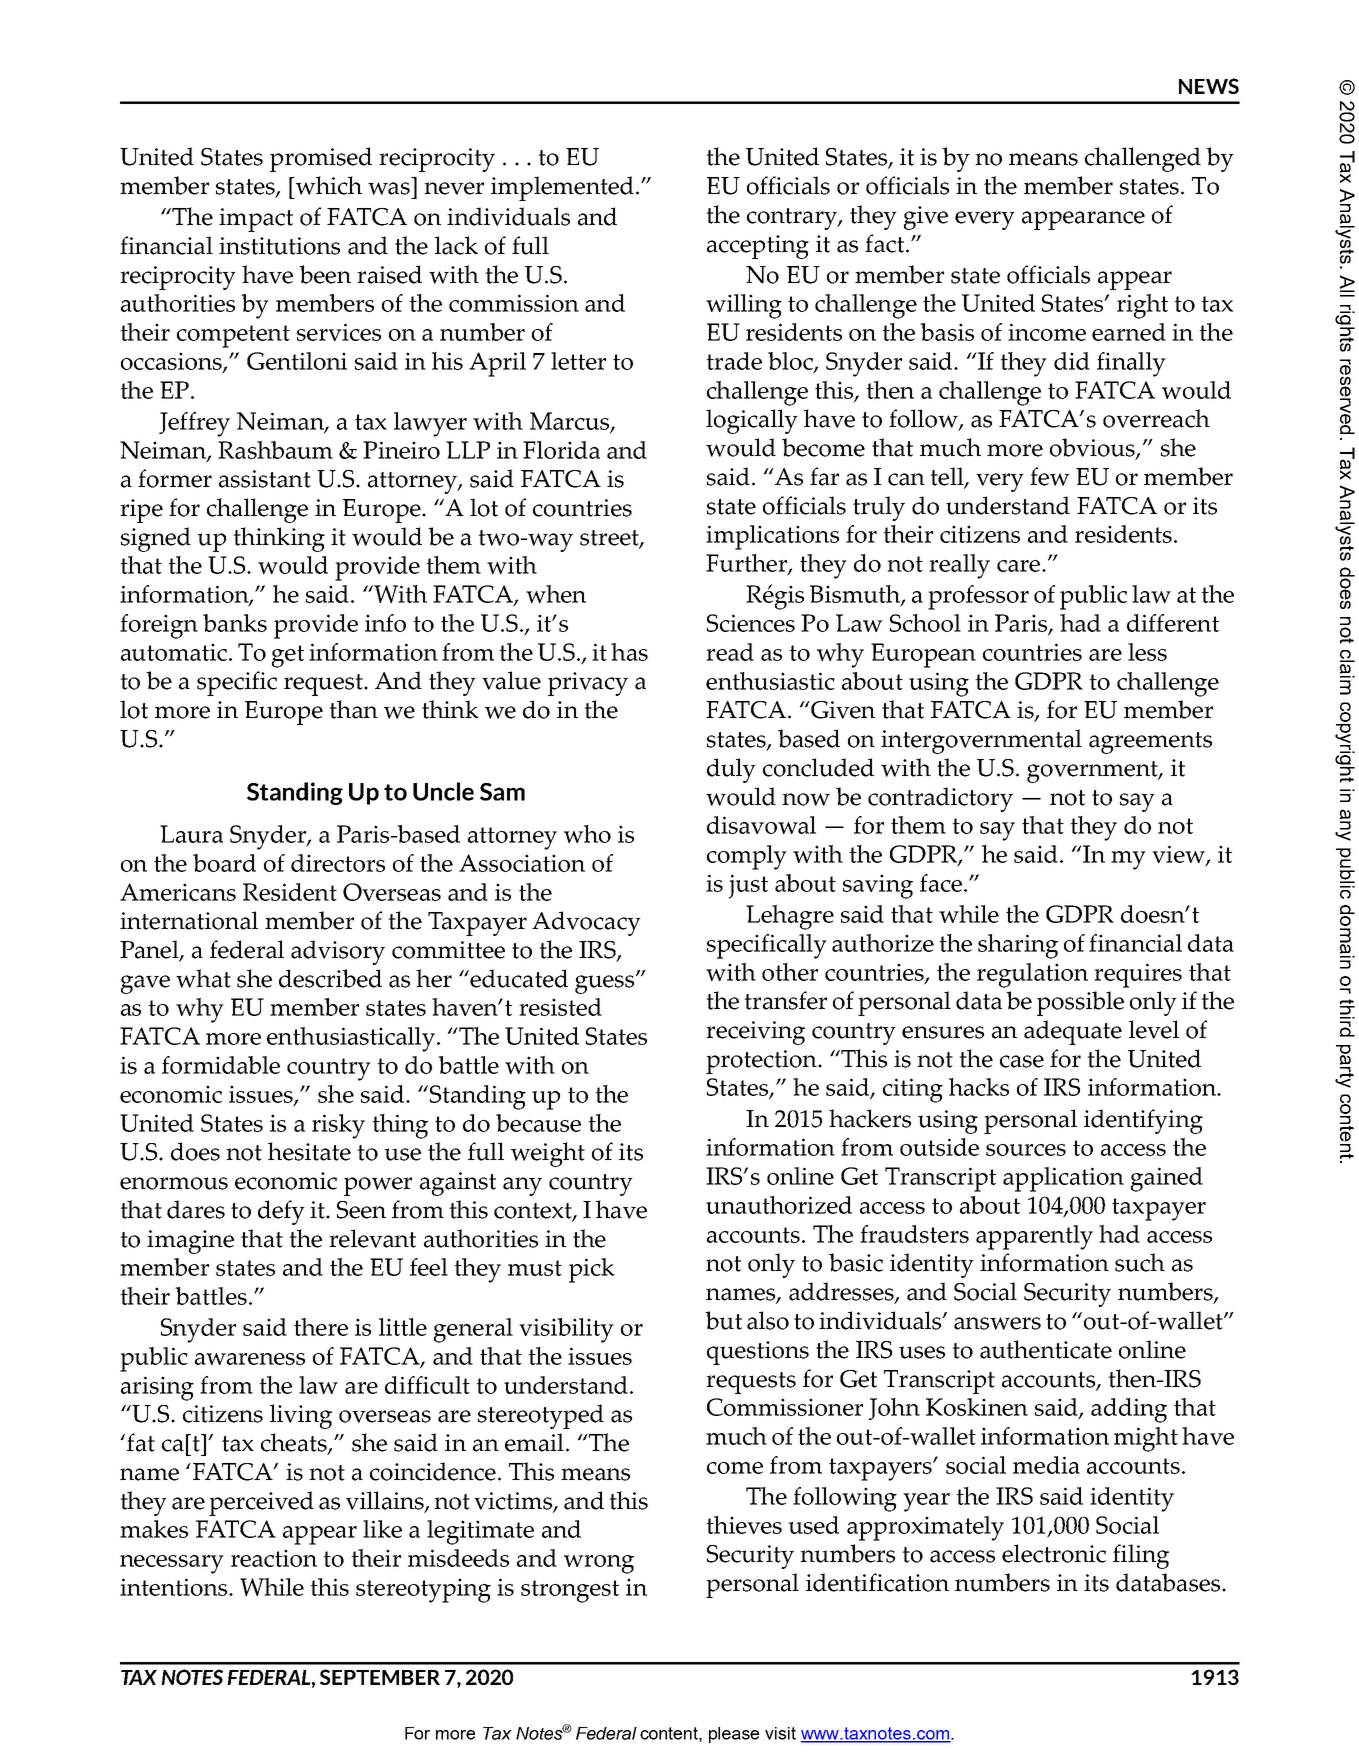 Image resolution: width=1359 pixels, height=1759 pixels. What do you see at coordinates (380, 1677) in the screenshot?
I see `SEPTEMBER` at bounding box center [380, 1677].
